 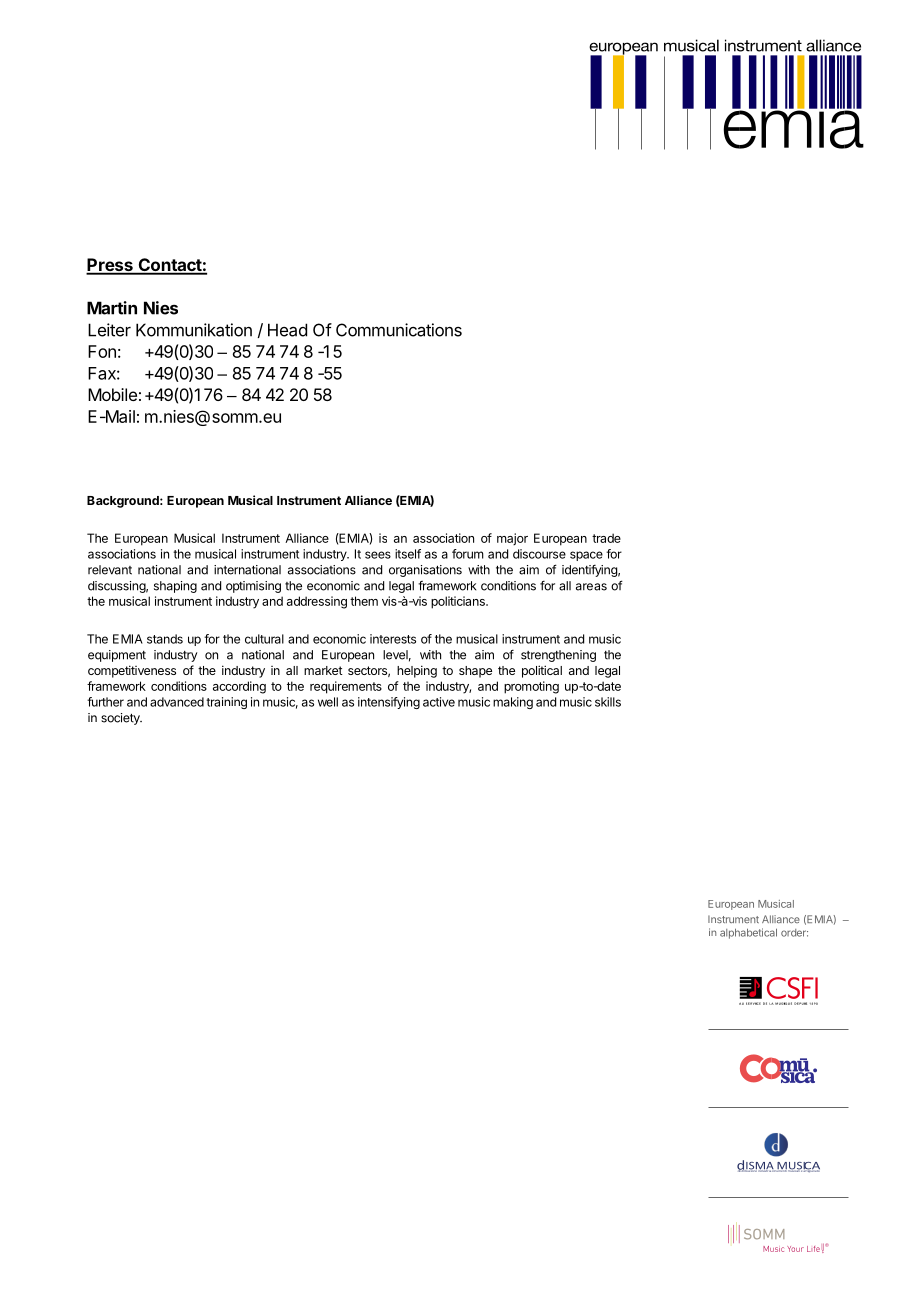 What do you see at coordinates (177, 702) in the image?
I see `advanced` at bounding box center [177, 702].
